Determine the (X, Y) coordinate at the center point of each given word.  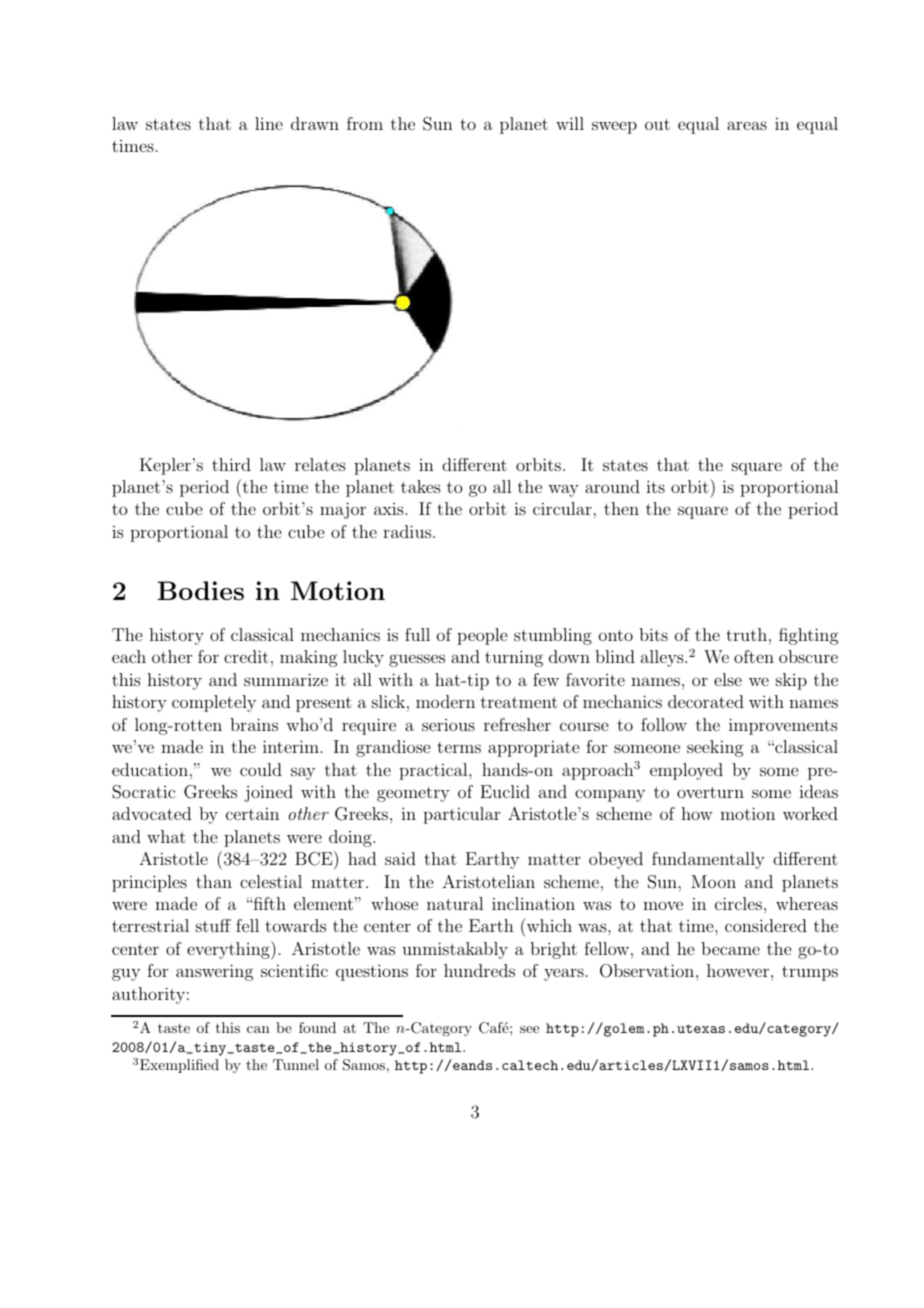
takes (421, 486)
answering (215, 972)
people (482, 636)
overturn (710, 792)
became (730, 948)
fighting (809, 636)
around (612, 486)
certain (252, 813)
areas (747, 125)
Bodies (200, 590)
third (231, 464)
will (570, 123)
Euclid (505, 791)
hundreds (479, 970)
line (269, 123)
